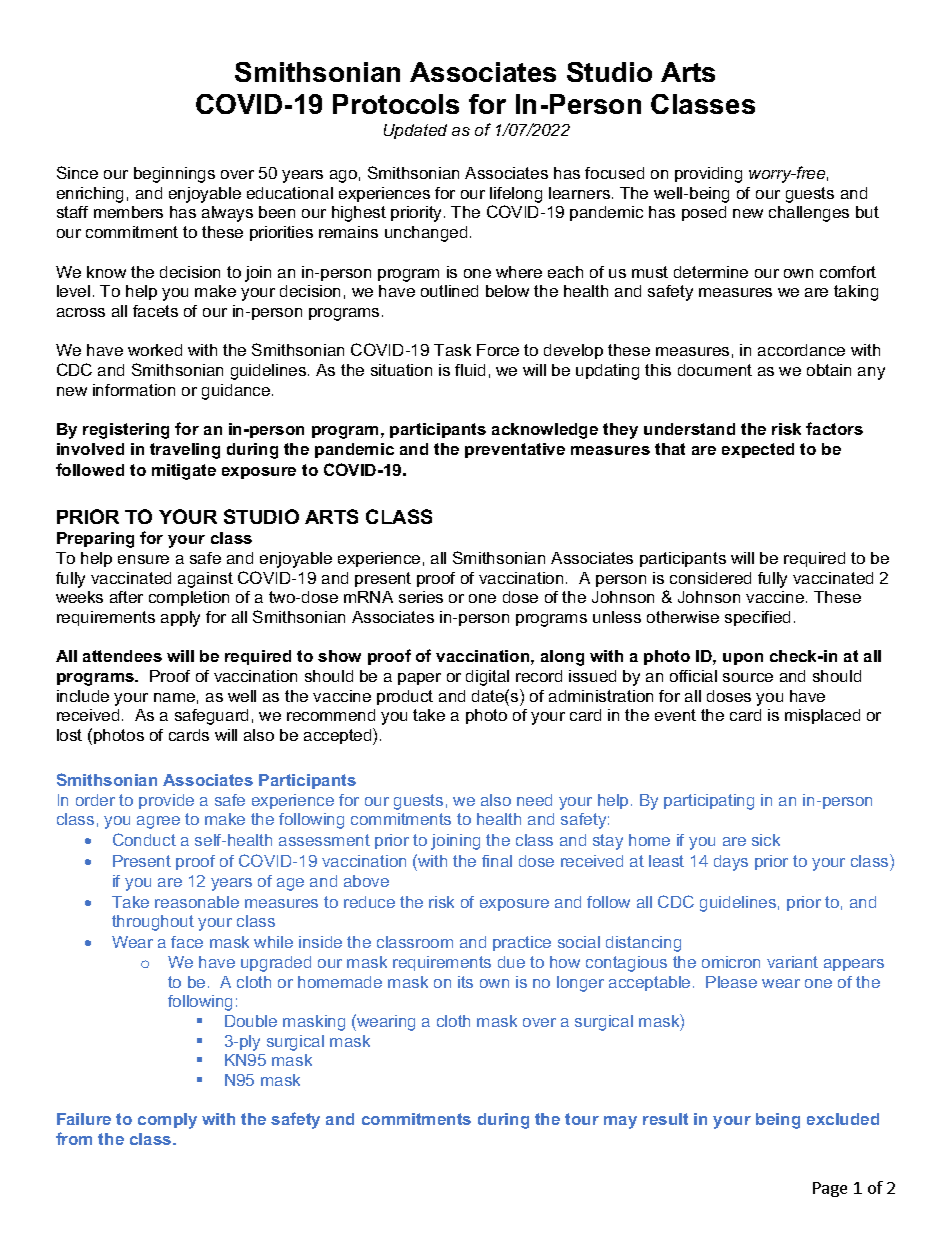 The height and width of the screenshot is (1233, 952). I want to click on beginnings, so click(174, 175).
